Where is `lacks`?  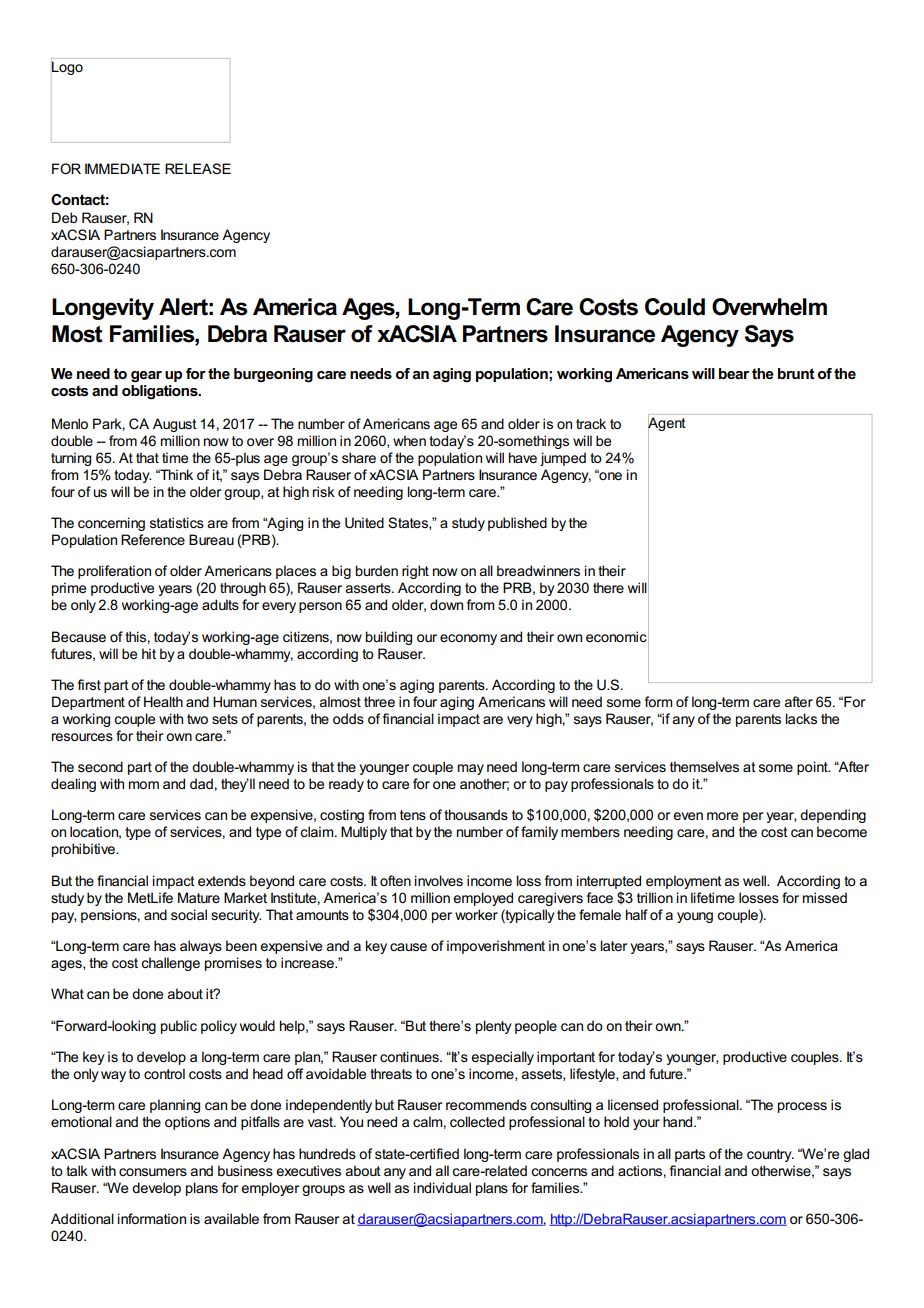
lacks is located at coordinates (801, 718).
